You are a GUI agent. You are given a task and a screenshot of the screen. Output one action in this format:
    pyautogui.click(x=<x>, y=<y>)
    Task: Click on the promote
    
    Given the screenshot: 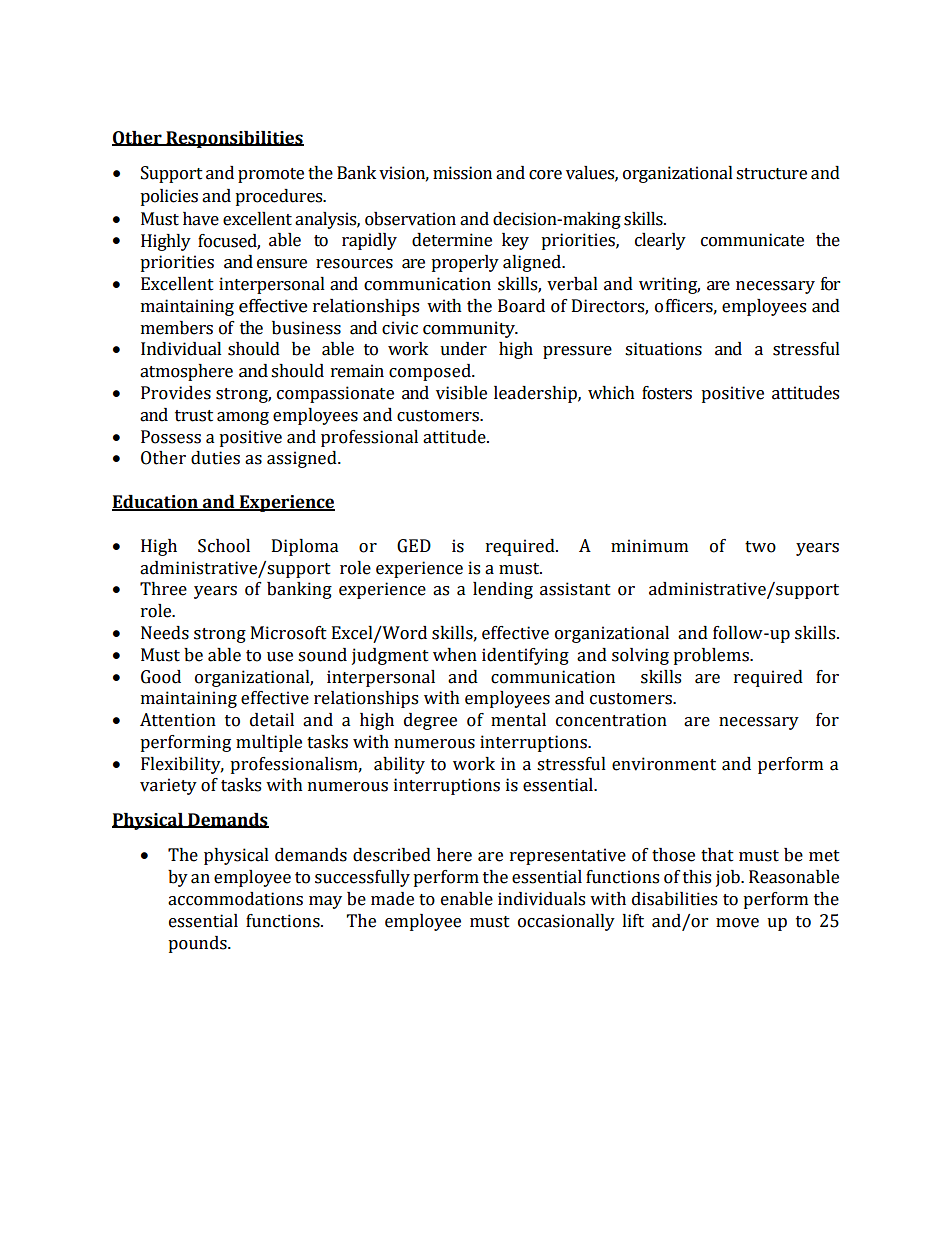 What is the action you would take?
    pyautogui.click(x=271, y=175)
